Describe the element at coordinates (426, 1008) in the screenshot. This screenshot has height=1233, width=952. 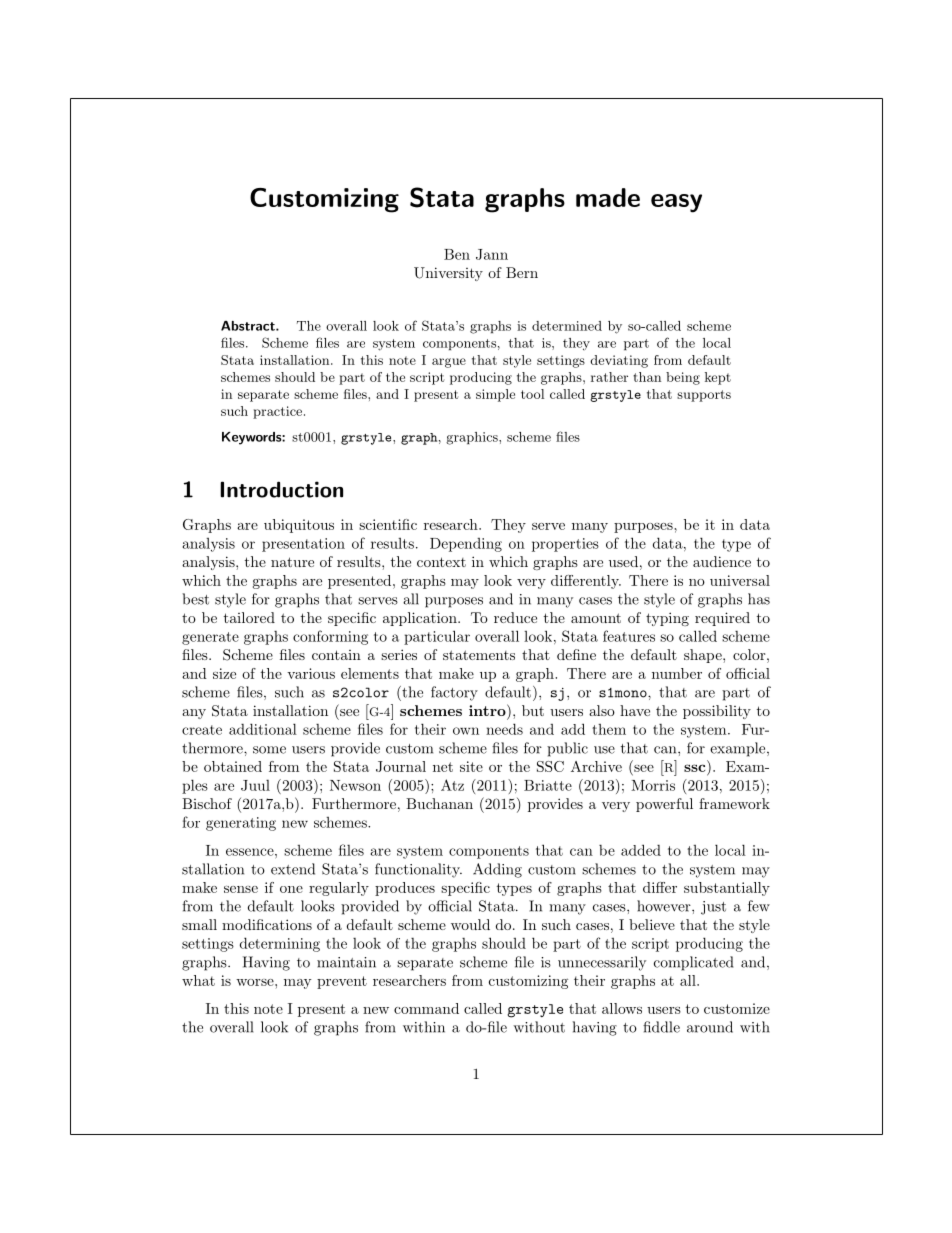
I see `command` at that location.
